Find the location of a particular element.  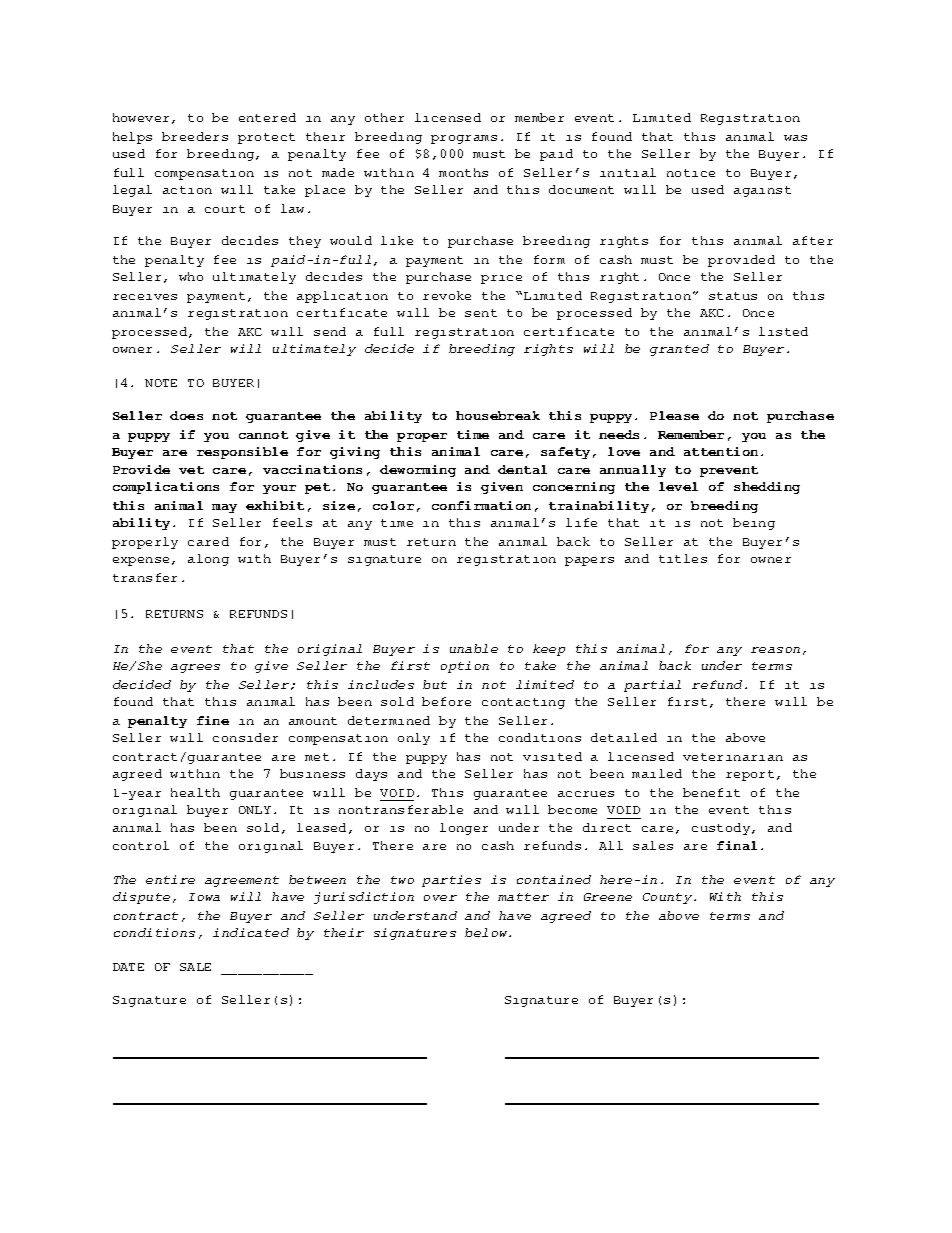

indicated is located at coordinates (251, 932).
